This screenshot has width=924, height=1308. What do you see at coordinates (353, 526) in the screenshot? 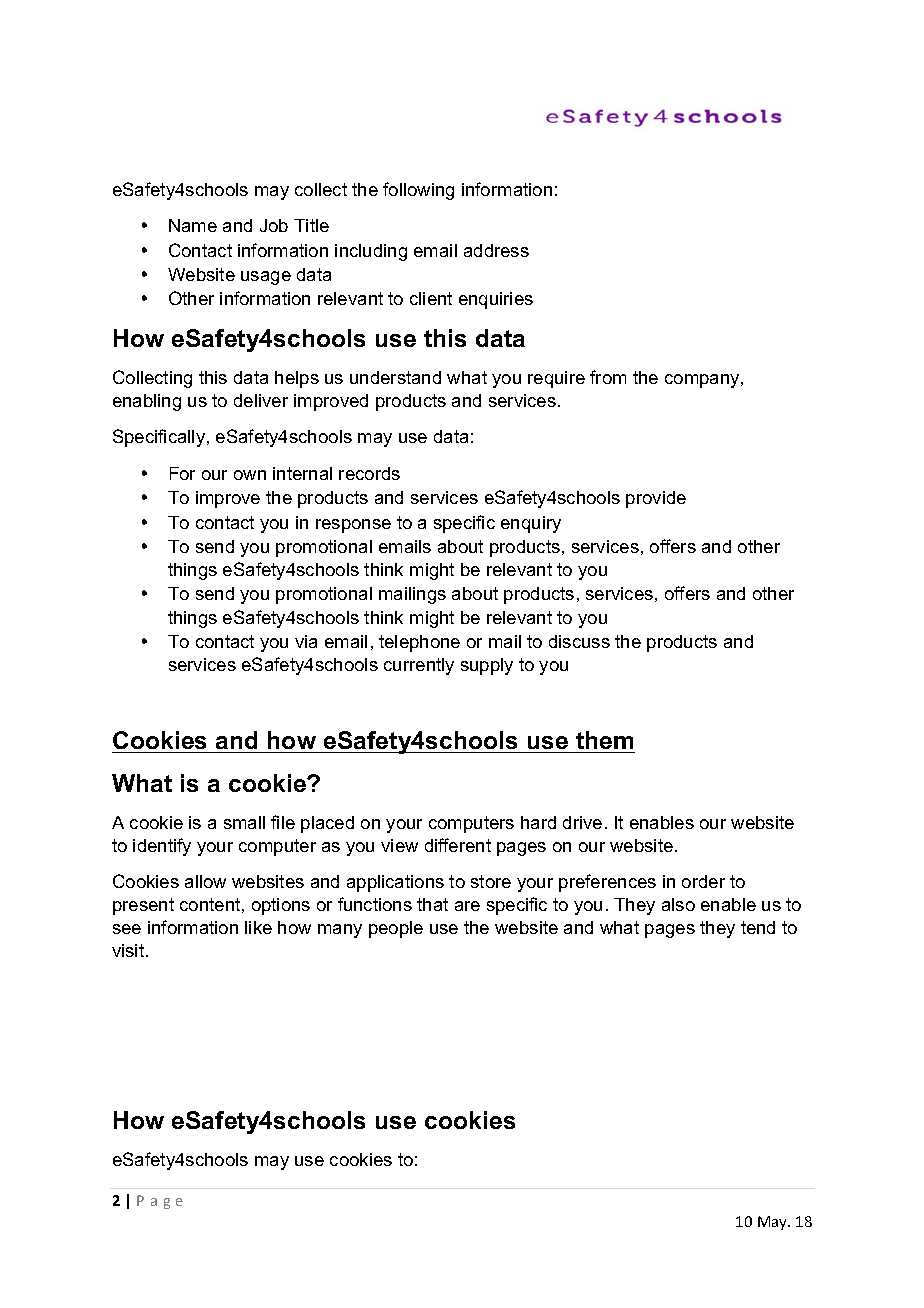
I see `response` at bounding box center [353, 526].
